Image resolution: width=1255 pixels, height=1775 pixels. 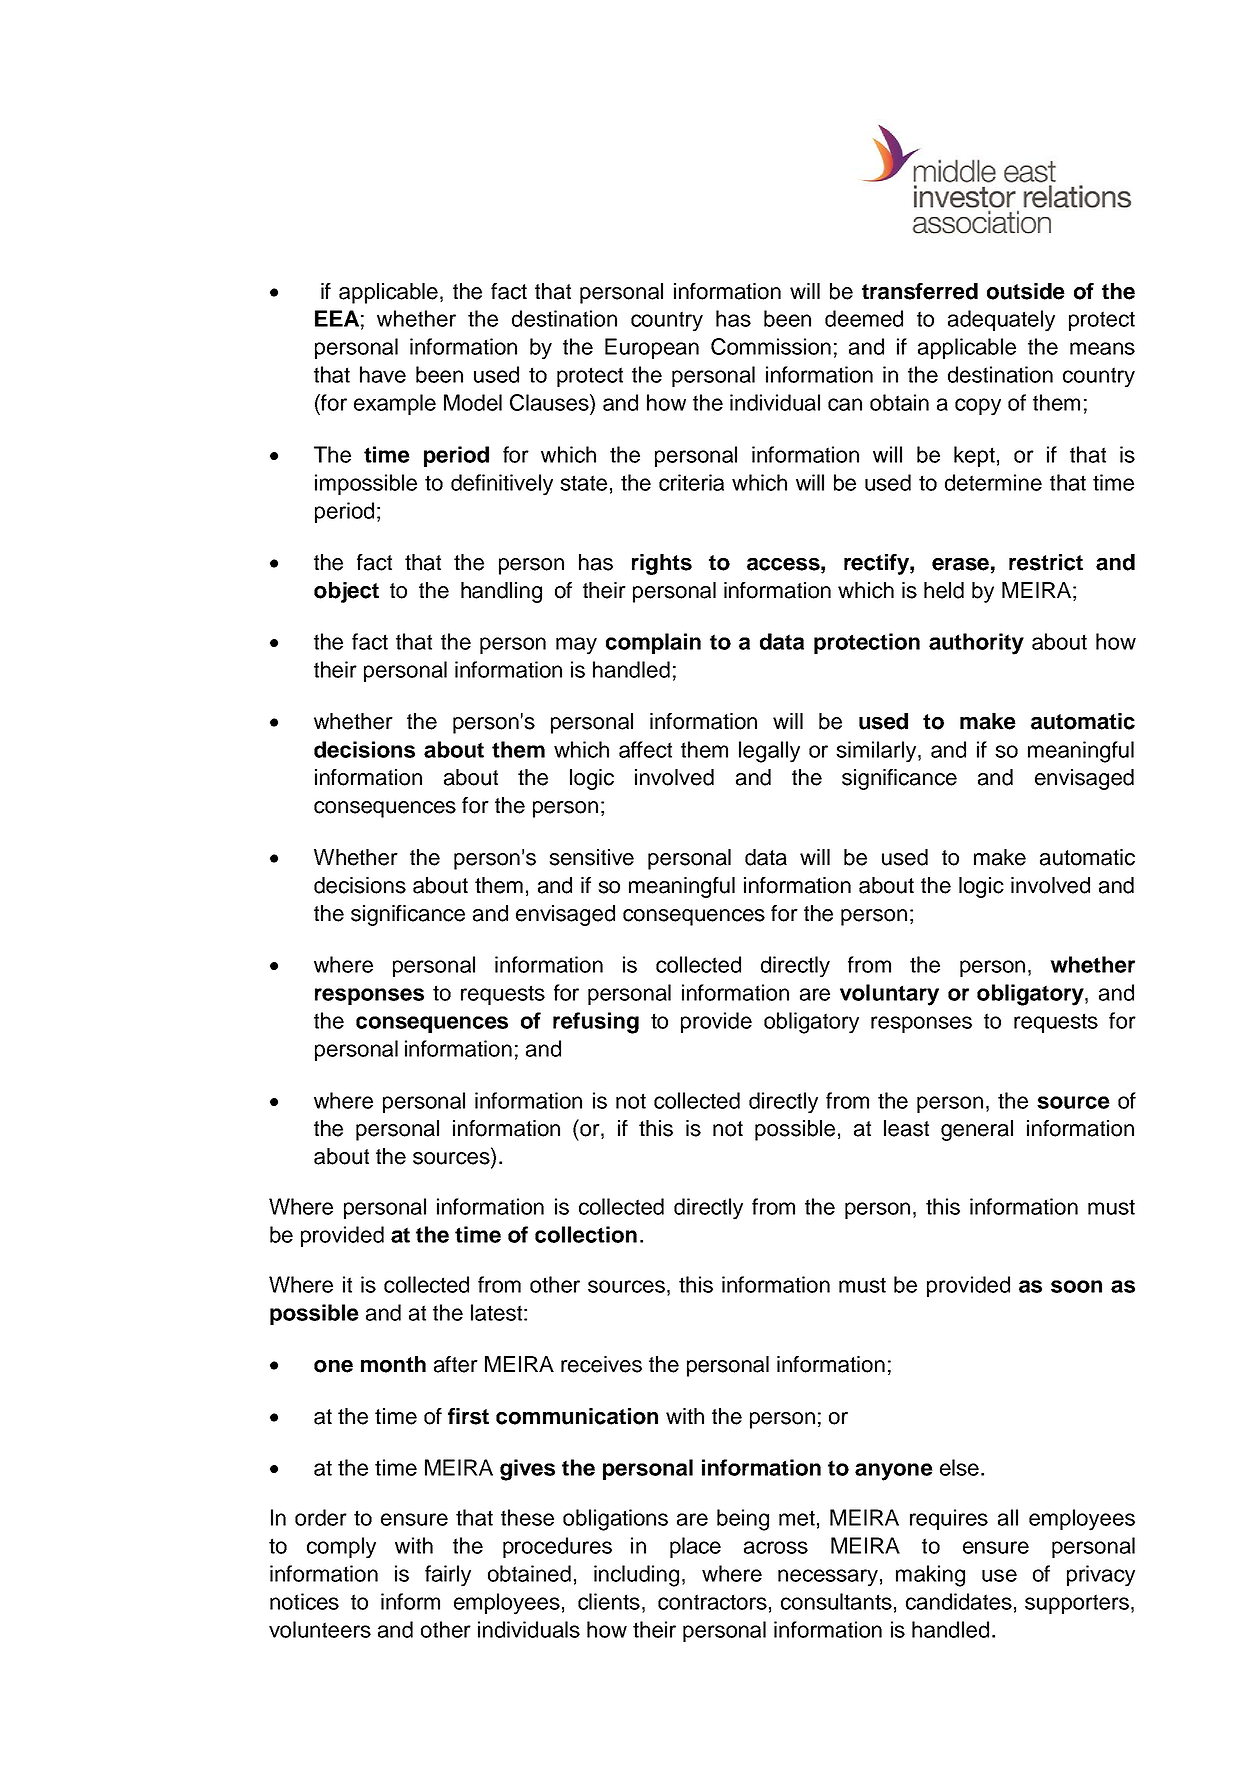 What do you see at coordinates (977, 1130) in the screenshot?
I see `general` at bounding box center [977, 1130].
